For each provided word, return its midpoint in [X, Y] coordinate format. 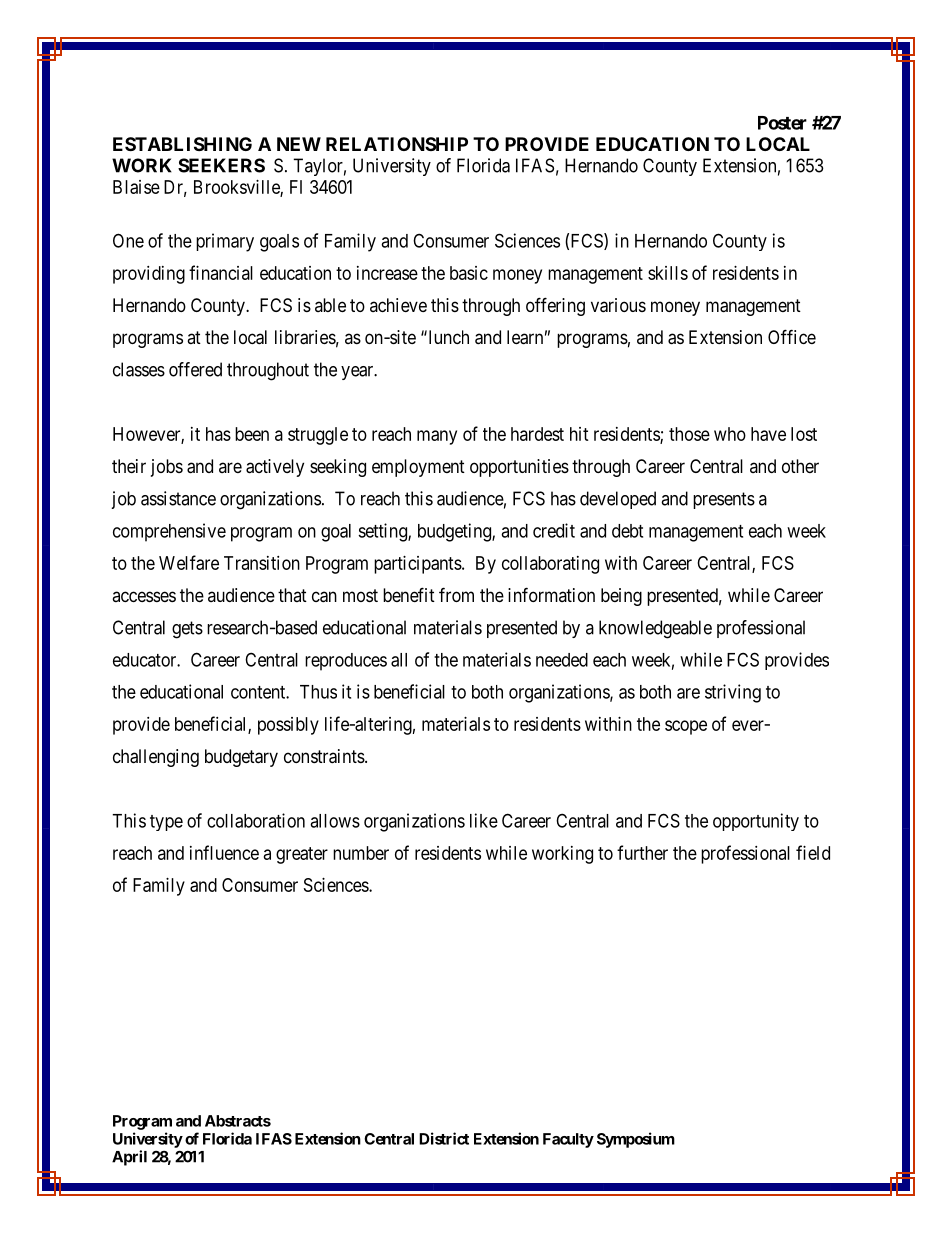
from [456, 594]
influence [224, 852]
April [129, 1158]
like [484, 820]
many [437, 437]
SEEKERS [221, 165]
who [730, 434]
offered [195, 369]
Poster [782, 123]
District [444, 1138]
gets [187, 630]
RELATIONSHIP [397, 144]
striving [733, 693]
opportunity [756, 822]
